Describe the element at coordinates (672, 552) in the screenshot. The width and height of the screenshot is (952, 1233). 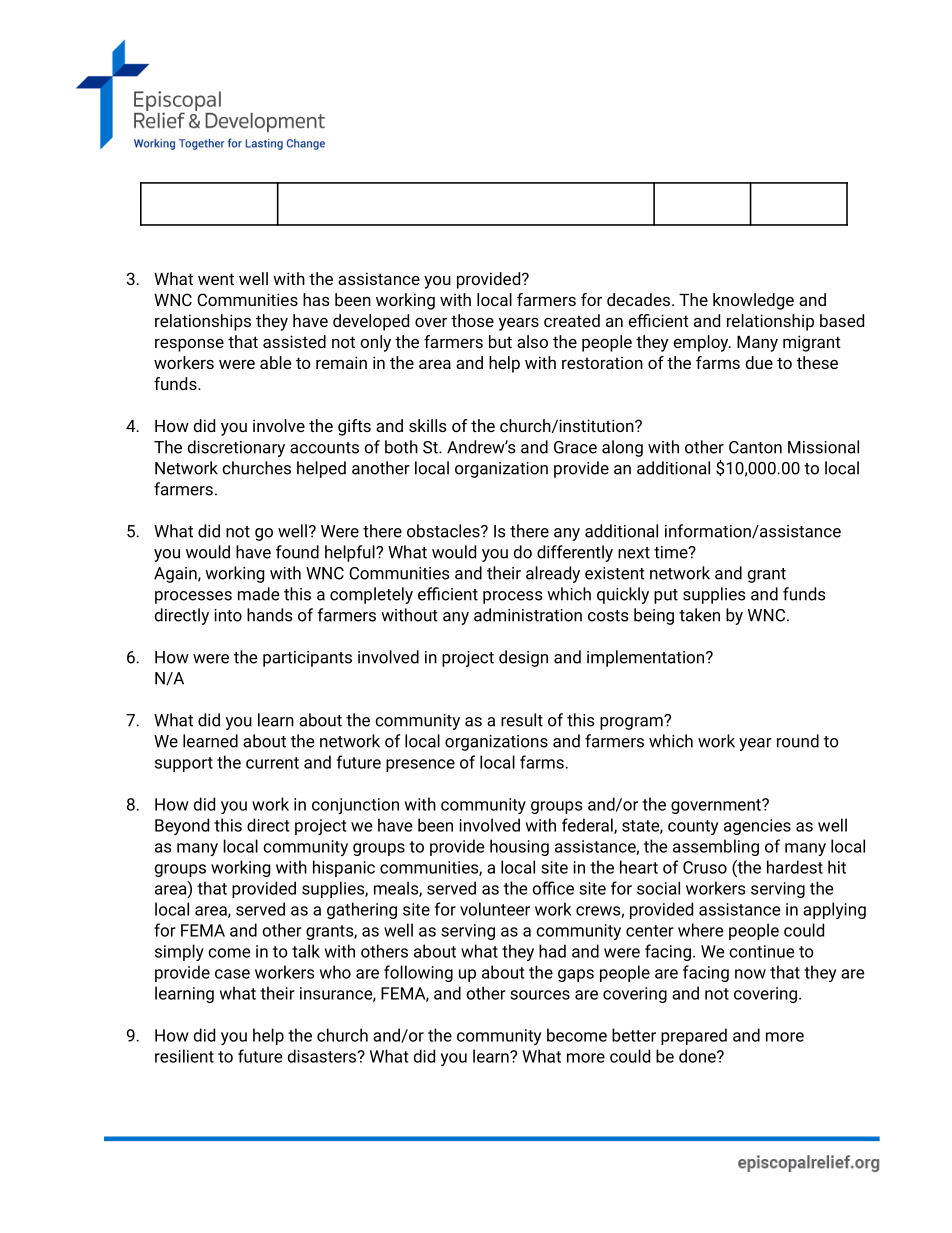
I see `time` at that location.
